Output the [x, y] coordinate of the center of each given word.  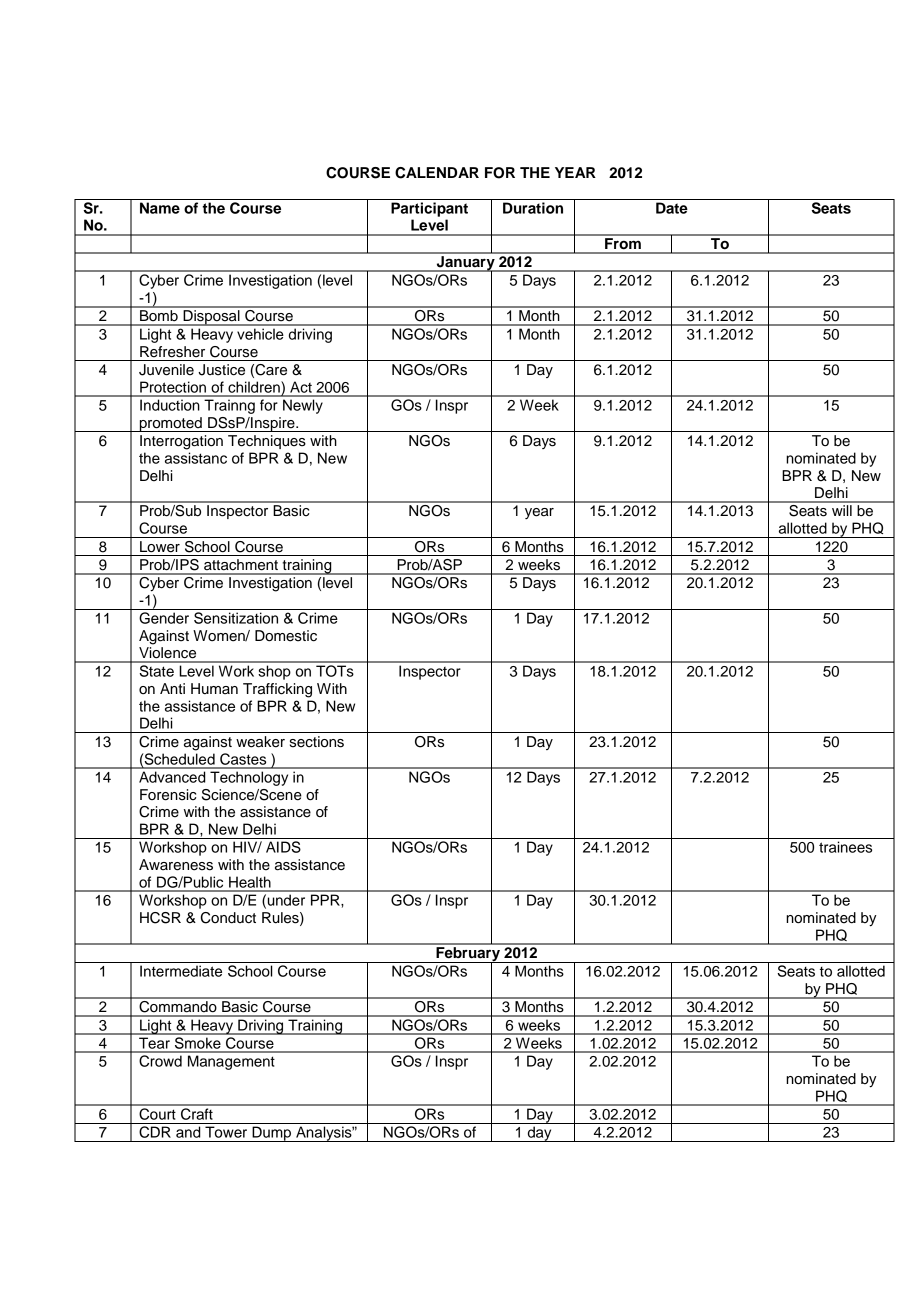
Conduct [228, 918]
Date [672, 208]
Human [214, 689]
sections [317, 742]
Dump [272, 1134]
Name [160, 208]
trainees [845, 847]
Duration [533, 208]
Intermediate [181, 971]
